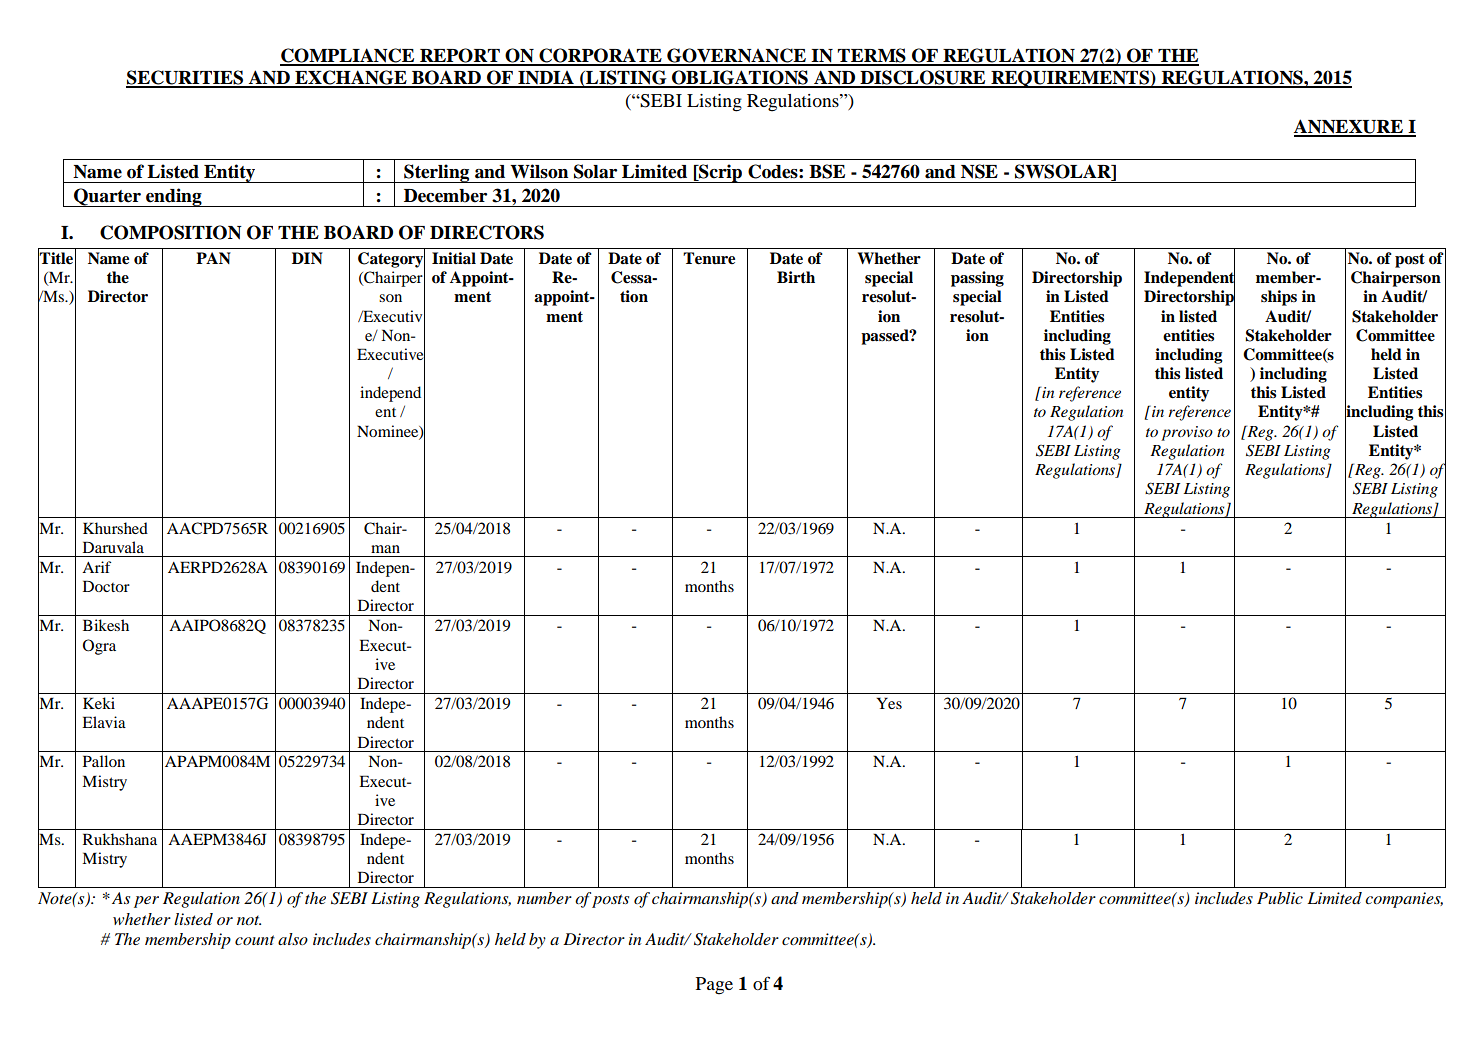 The height and width of the page is (1046, 1479). Describe the element at coordinates (1404, 900) in the page. I see `companies` at that location.
